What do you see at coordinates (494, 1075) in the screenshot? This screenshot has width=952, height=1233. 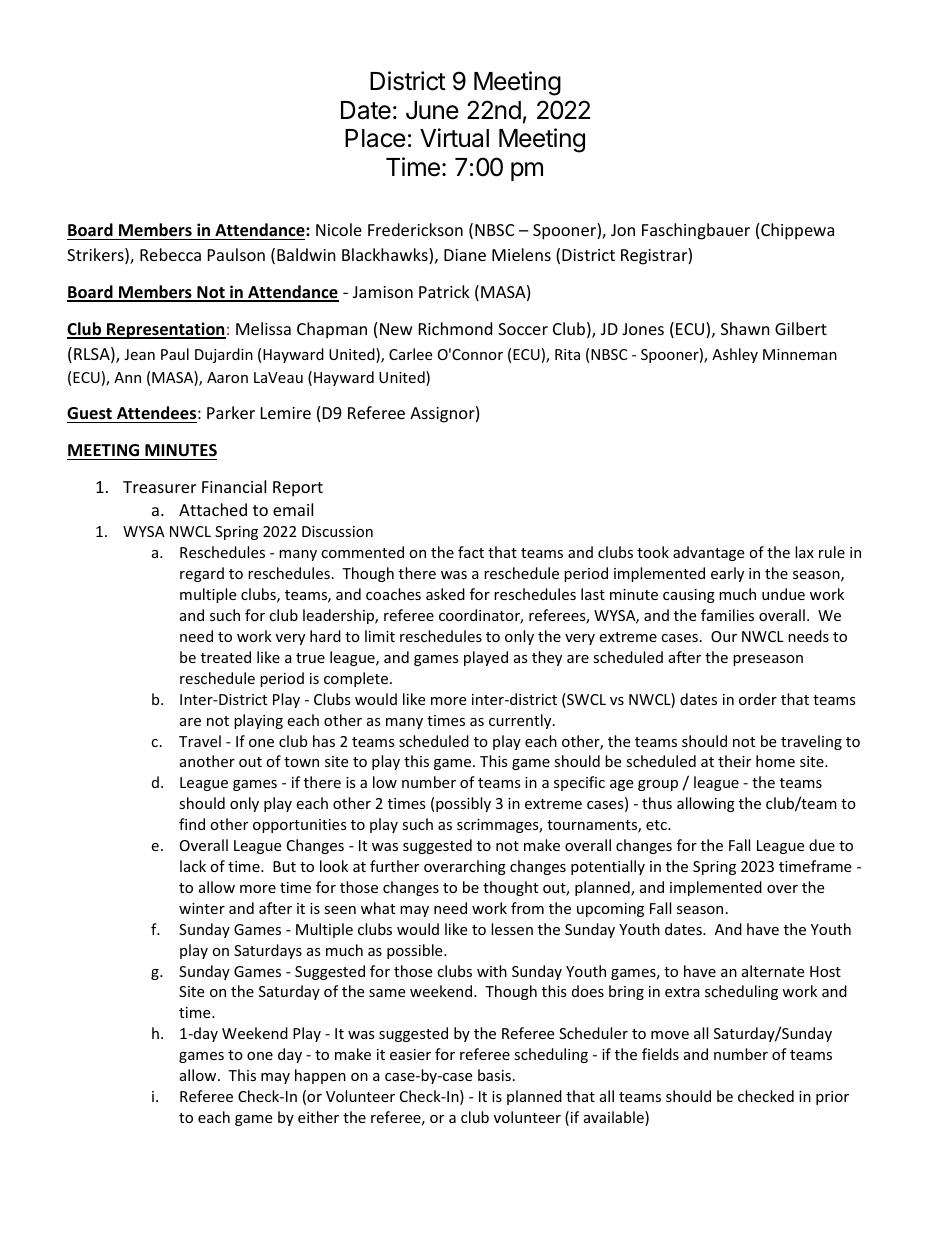 I see `basis` at bounding box center [494, 1075].
